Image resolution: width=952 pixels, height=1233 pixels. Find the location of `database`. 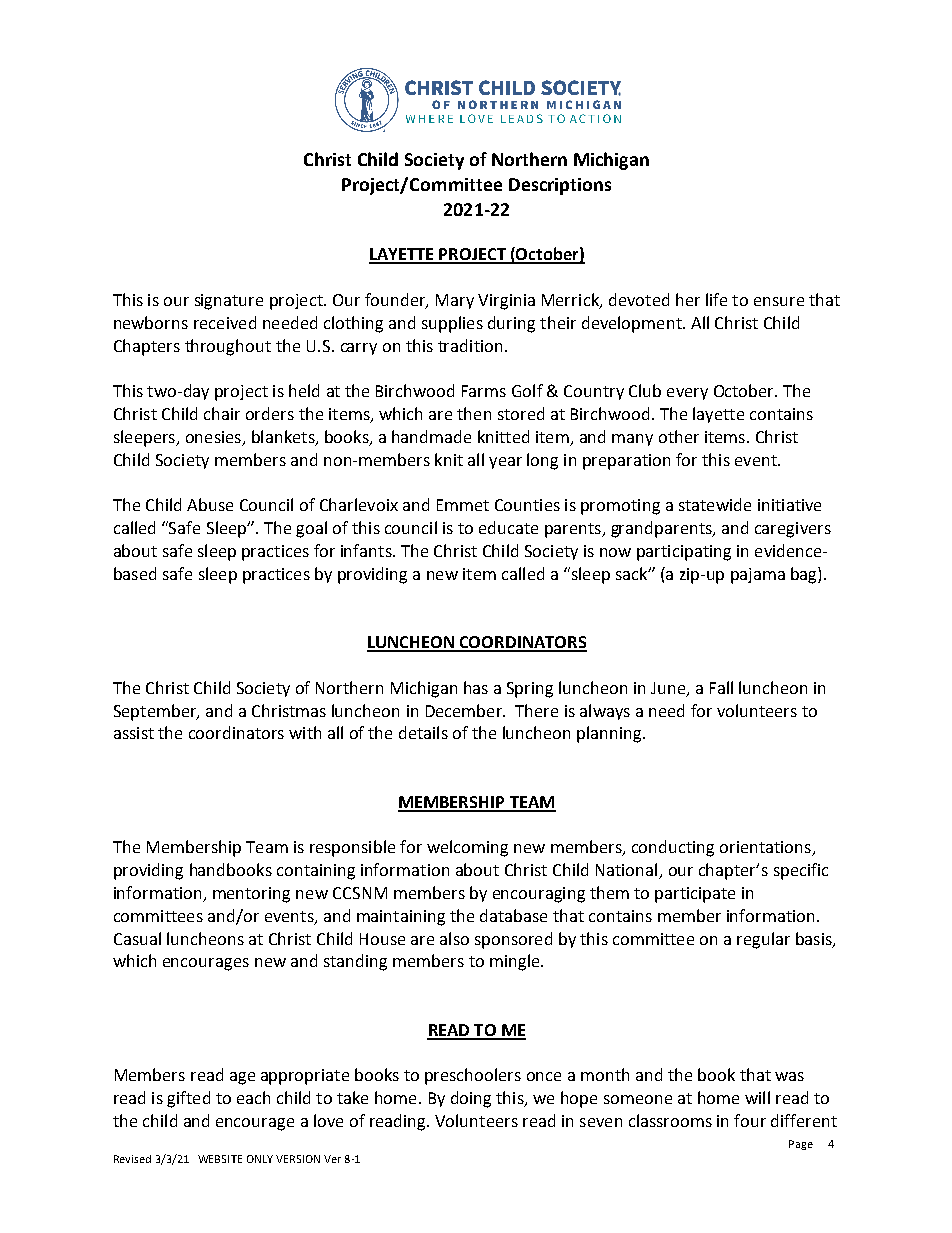

database is located at coordinates (513, 915).
